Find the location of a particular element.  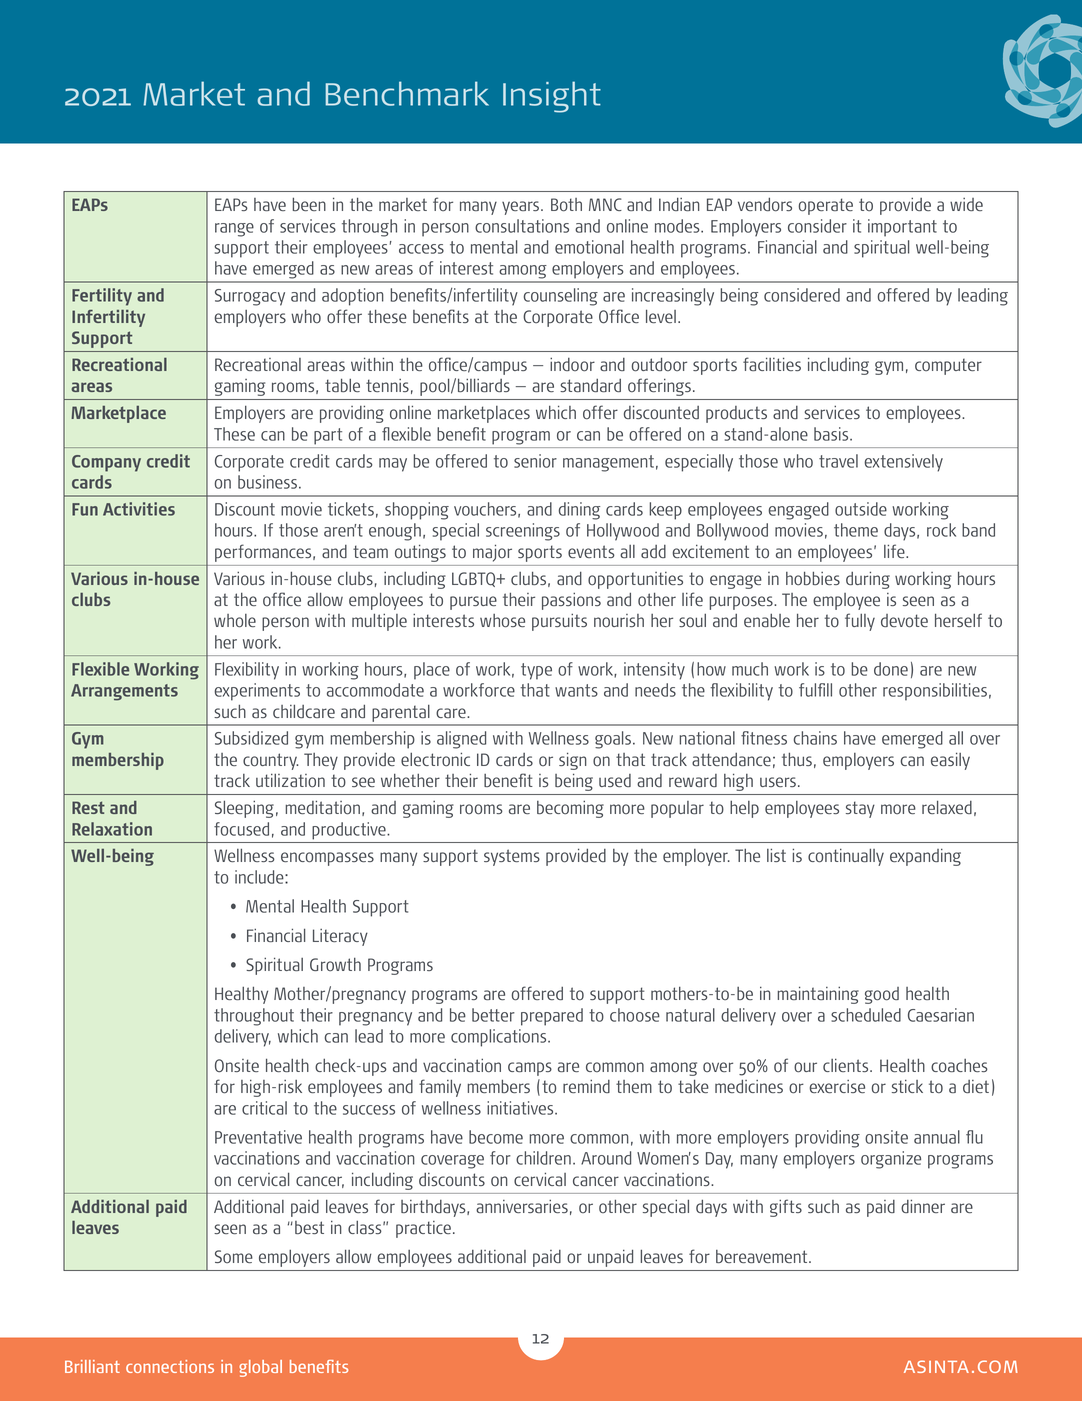

prepared is located at coordinates (552, 1017).
